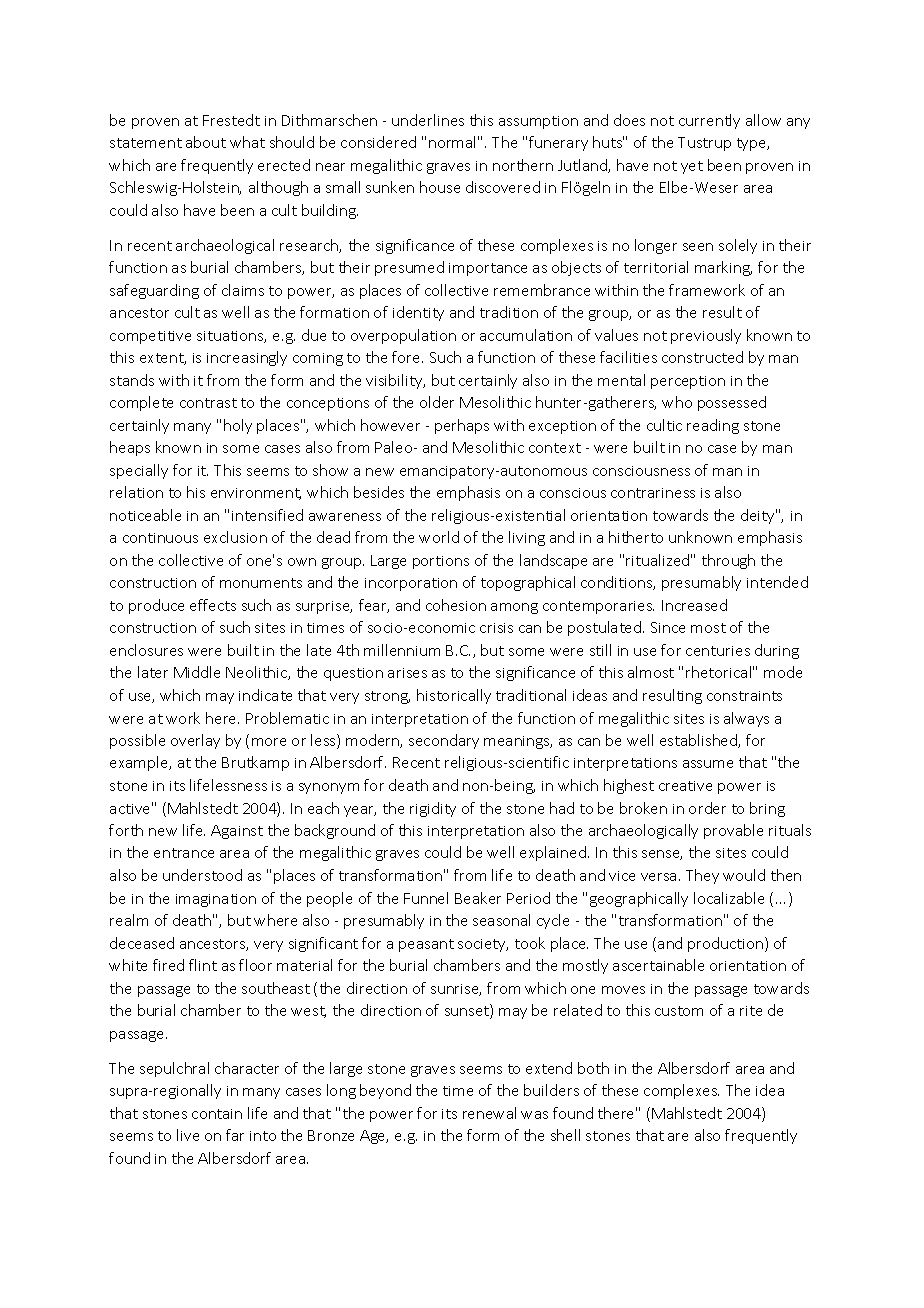 This page has height=1308, width=924. I want to click on environment, so click(256, 494).
